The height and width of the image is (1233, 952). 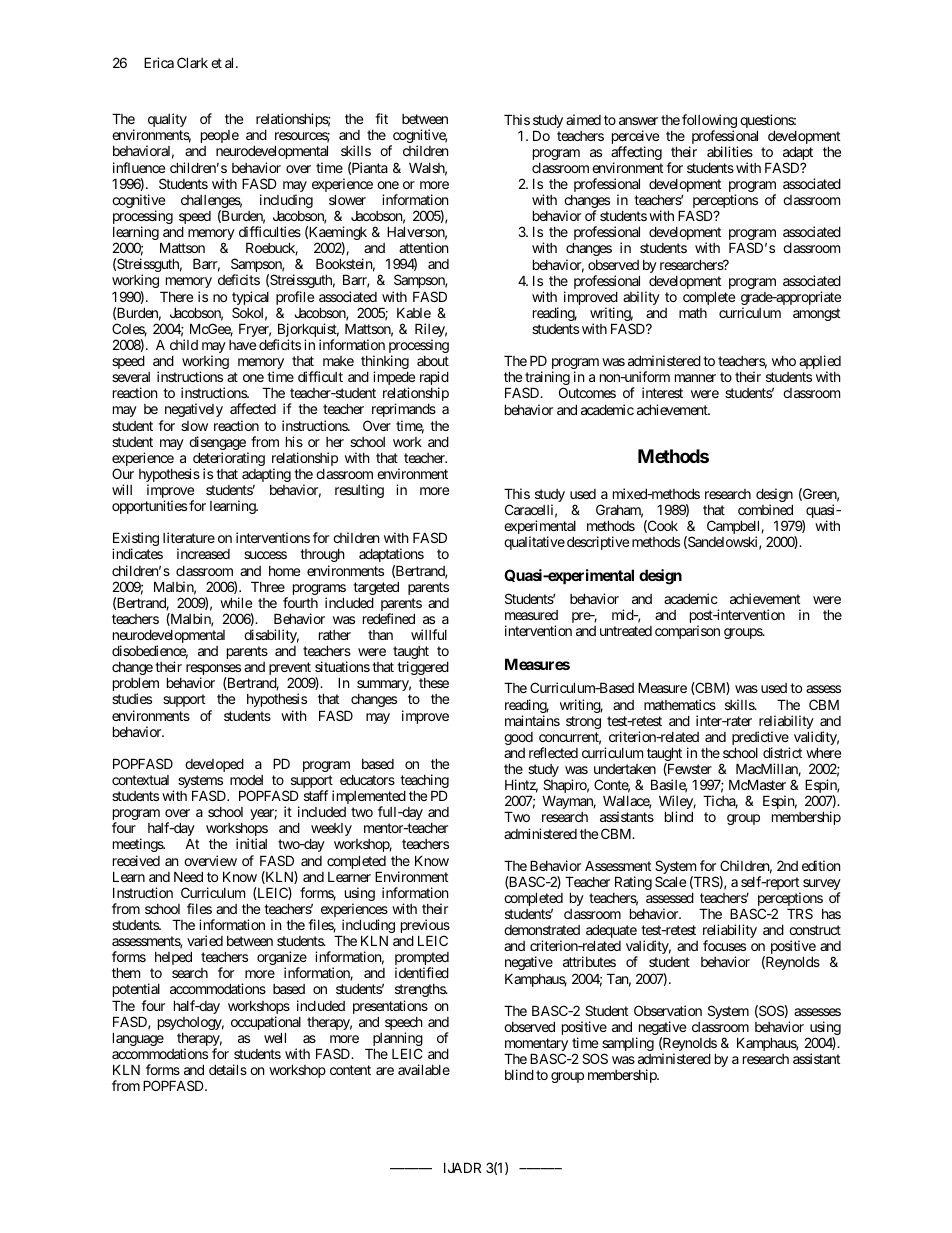 What do you see at coordinates (821, 865) in the image?
I see `edition` at bounding box center [821, 865].
